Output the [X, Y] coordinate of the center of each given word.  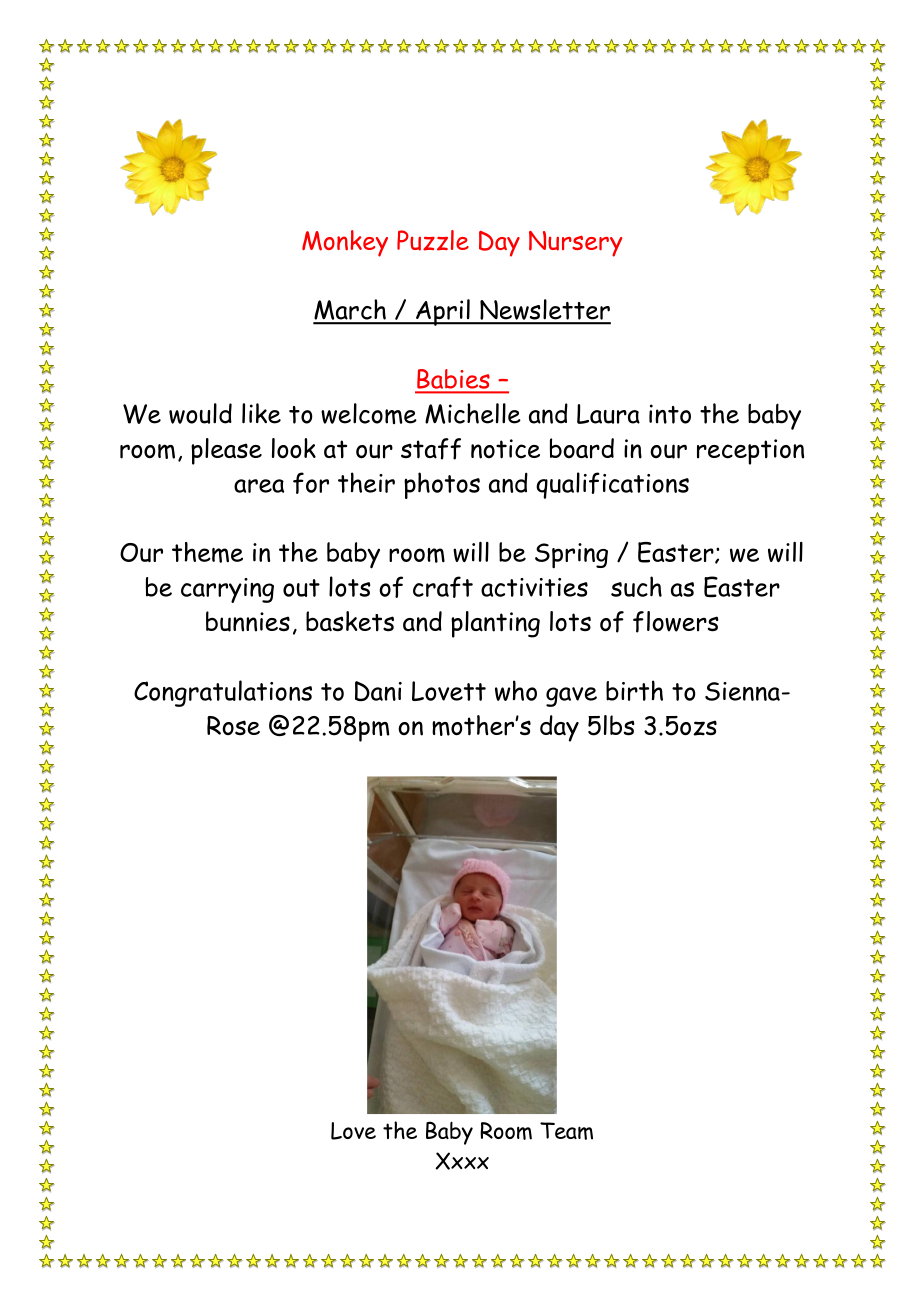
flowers [676, 622]
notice [505, 449]
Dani [378, 691]
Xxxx [462, 1161]
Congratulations [223, 693]
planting [495, 624]
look [294, 448]
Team [566, 1131]
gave [571, 697]
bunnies [248, 621]
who [516, 690]
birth [634, 690]
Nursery [575, 244]
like [261, 413]
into [670, 414]
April [443, 312]
